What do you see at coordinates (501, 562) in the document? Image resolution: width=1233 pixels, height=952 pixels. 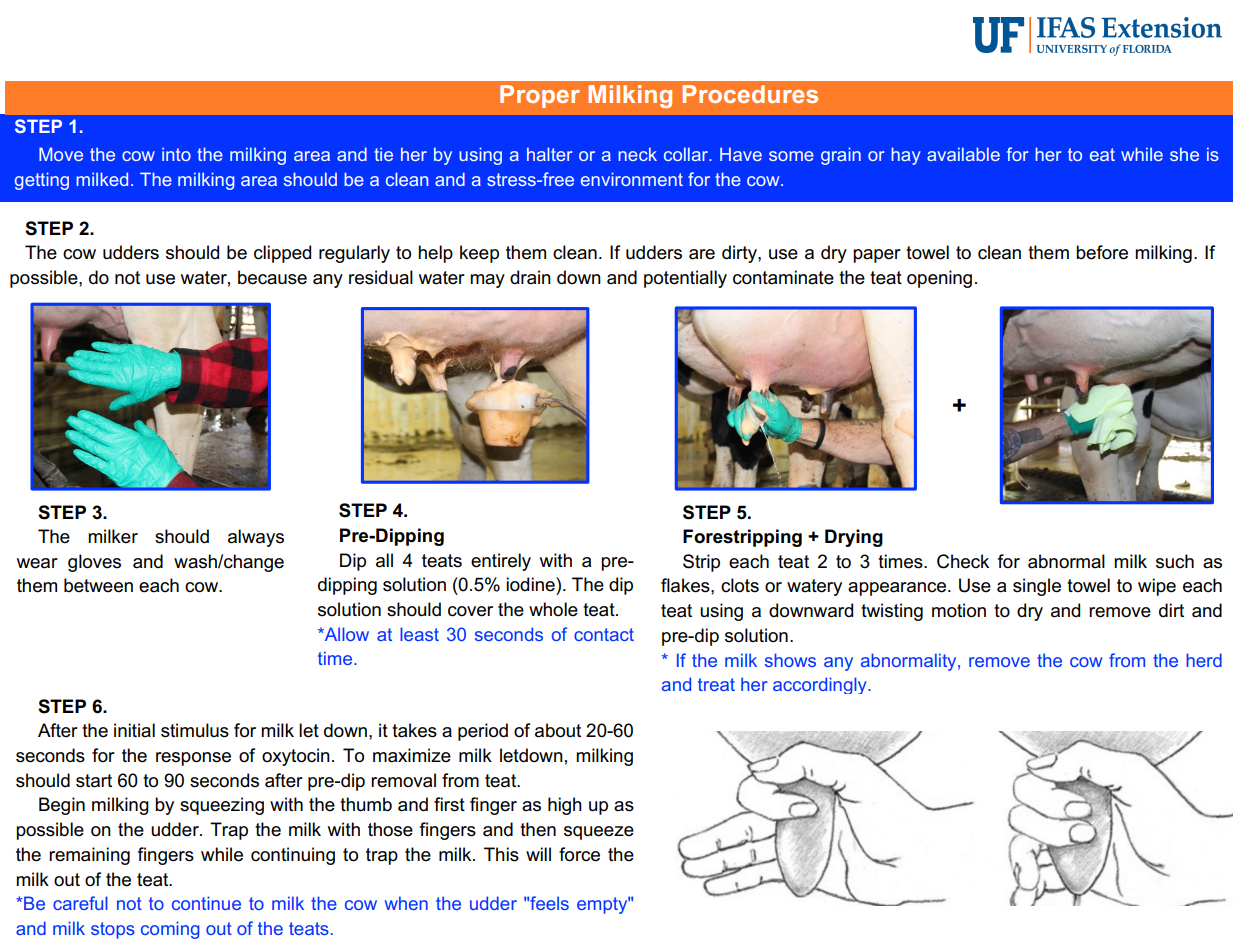 I see `entirely` at bounding box center [501, 562].
